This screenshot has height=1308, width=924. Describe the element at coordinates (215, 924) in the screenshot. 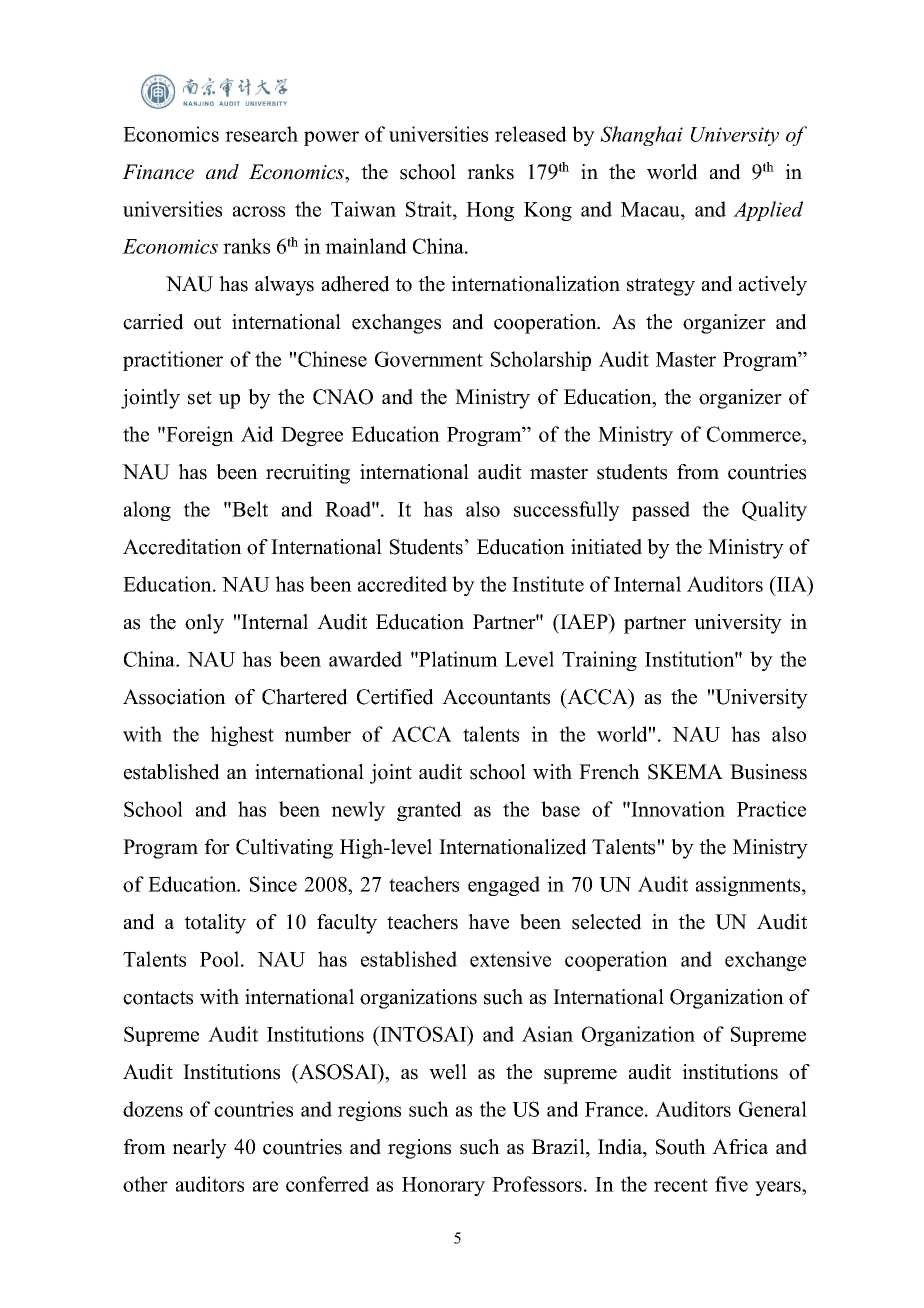

I see `totality` at that location.
